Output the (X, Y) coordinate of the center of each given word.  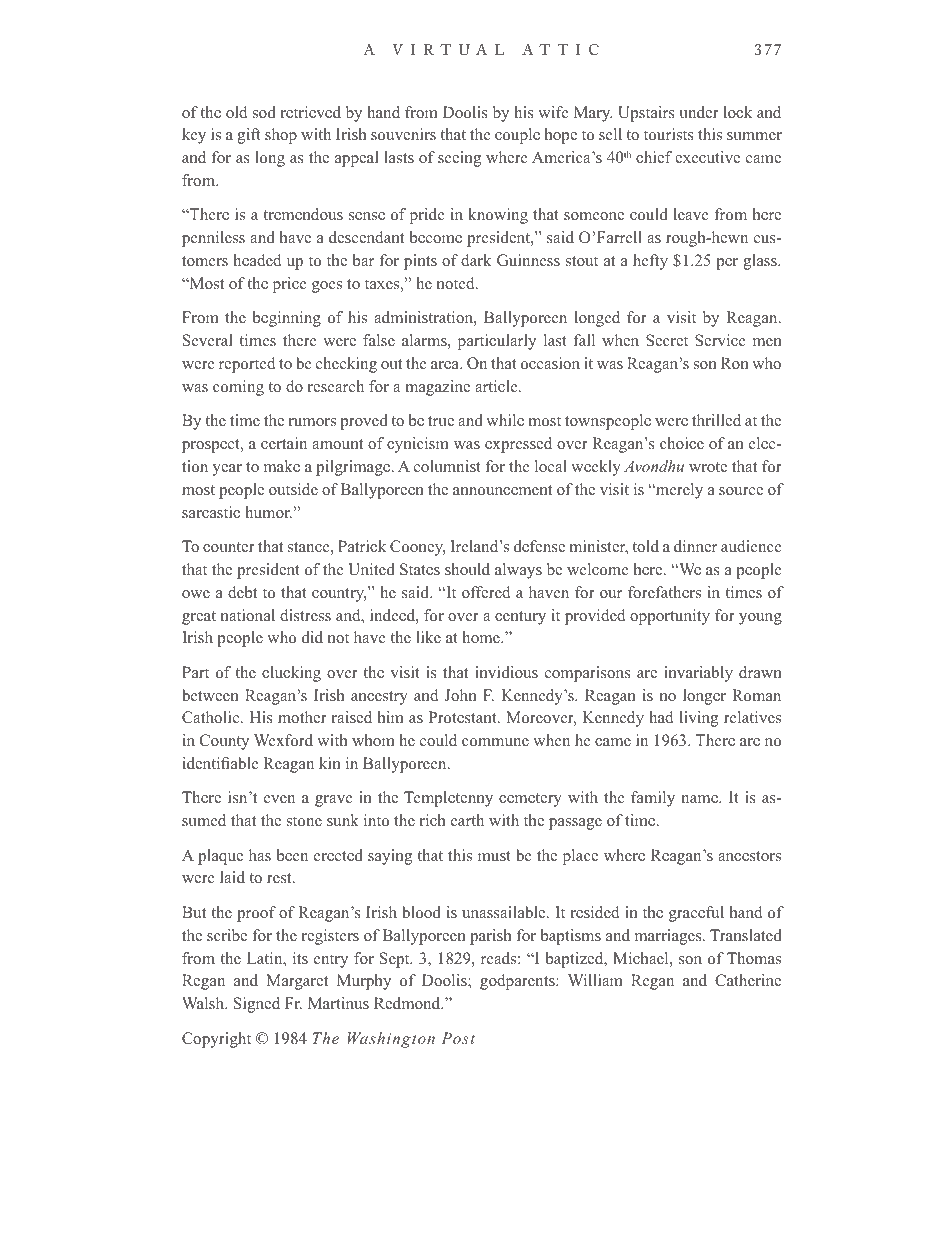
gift (249, 136)
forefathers (664, 592)
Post (458, 1038)
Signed (257, 1005)
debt (242, 592)
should (467, 569)
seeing (459, 159)
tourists (669, 134)
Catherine (748, 980)
